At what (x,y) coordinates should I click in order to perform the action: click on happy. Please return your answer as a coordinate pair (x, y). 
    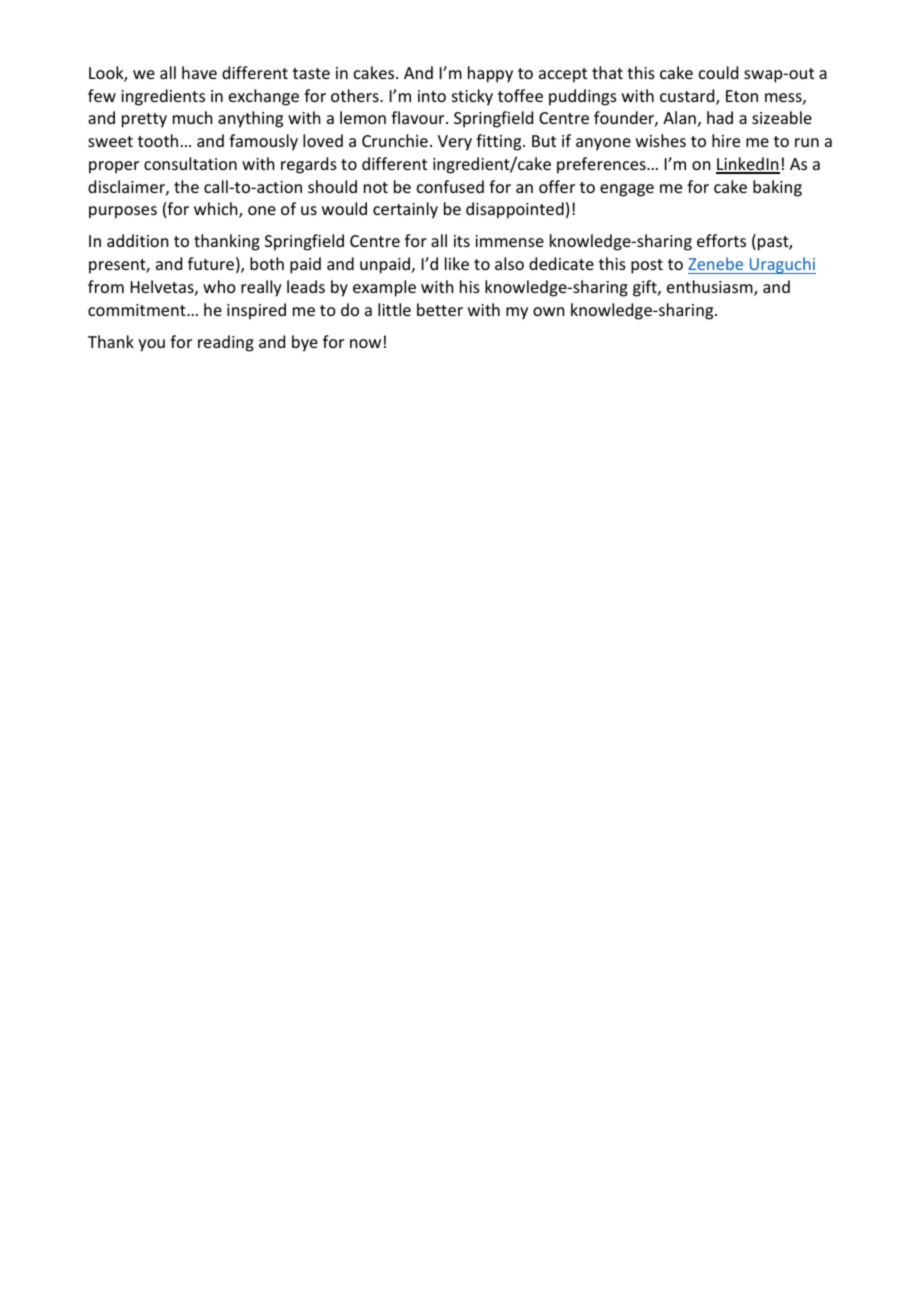
    Looking at the image, I should click on (490, 74).
